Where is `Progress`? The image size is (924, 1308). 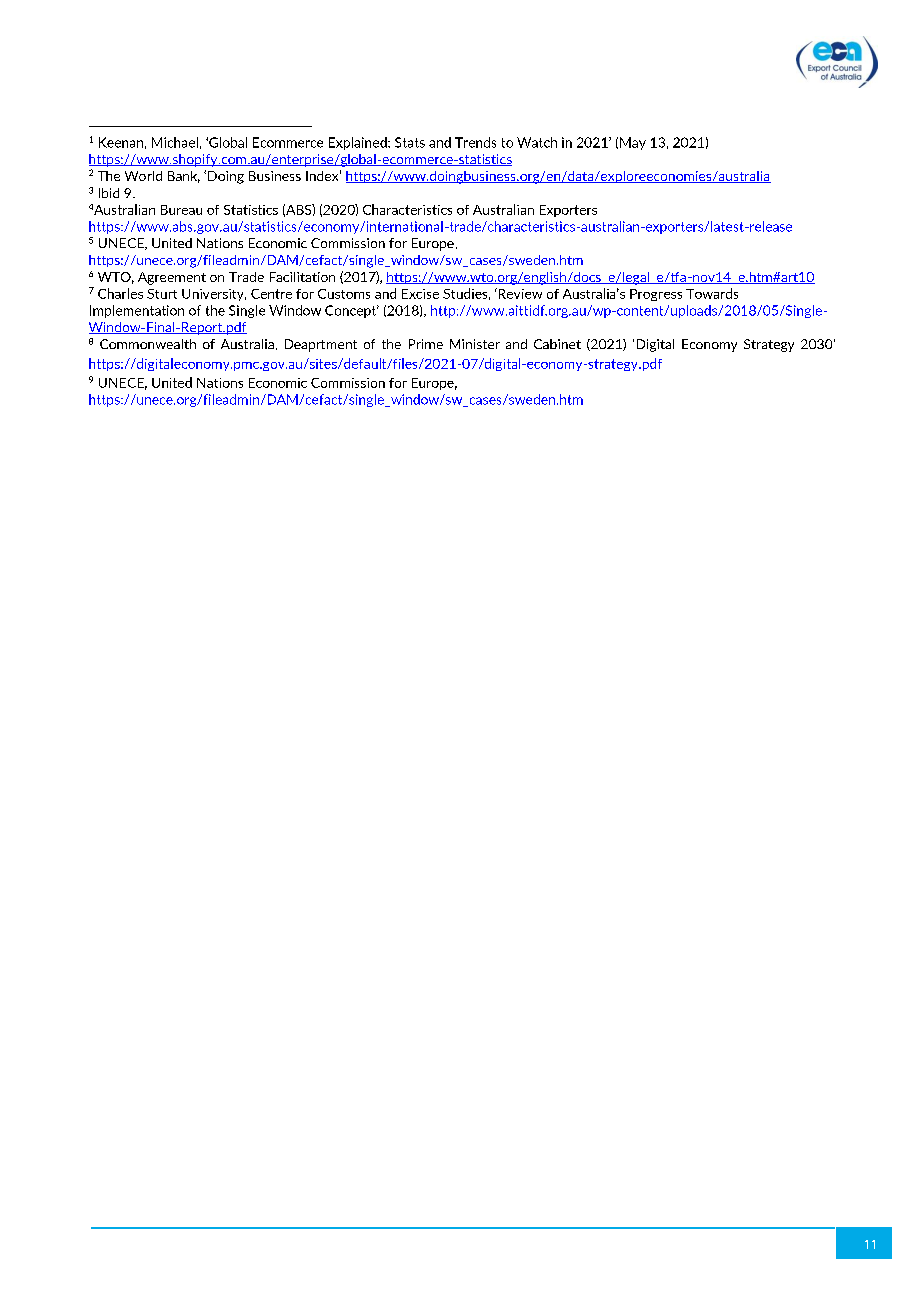 Progress is located at coordinates (656, 295).
